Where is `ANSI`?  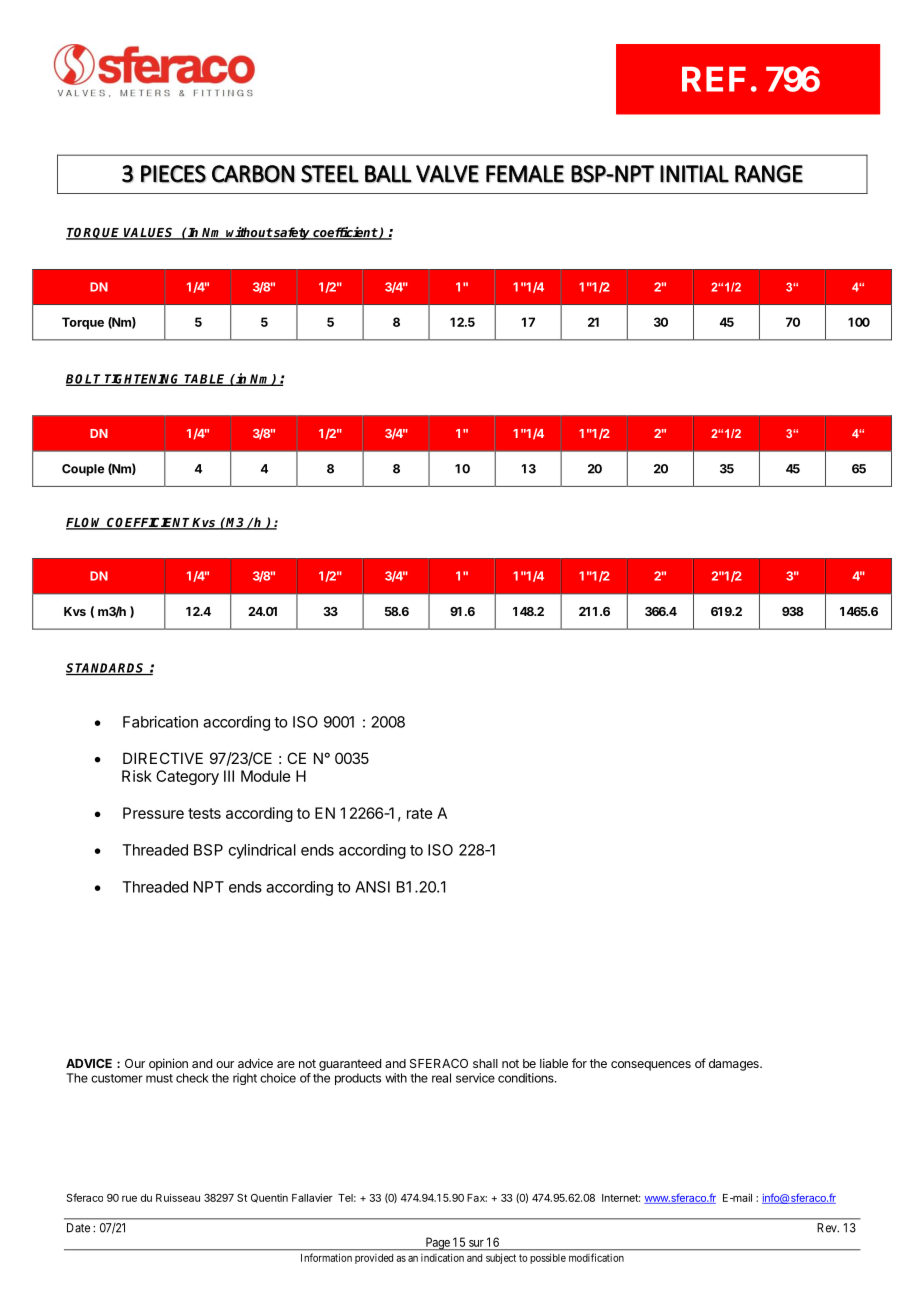 ANSI is located at coordinates (372, 887).
